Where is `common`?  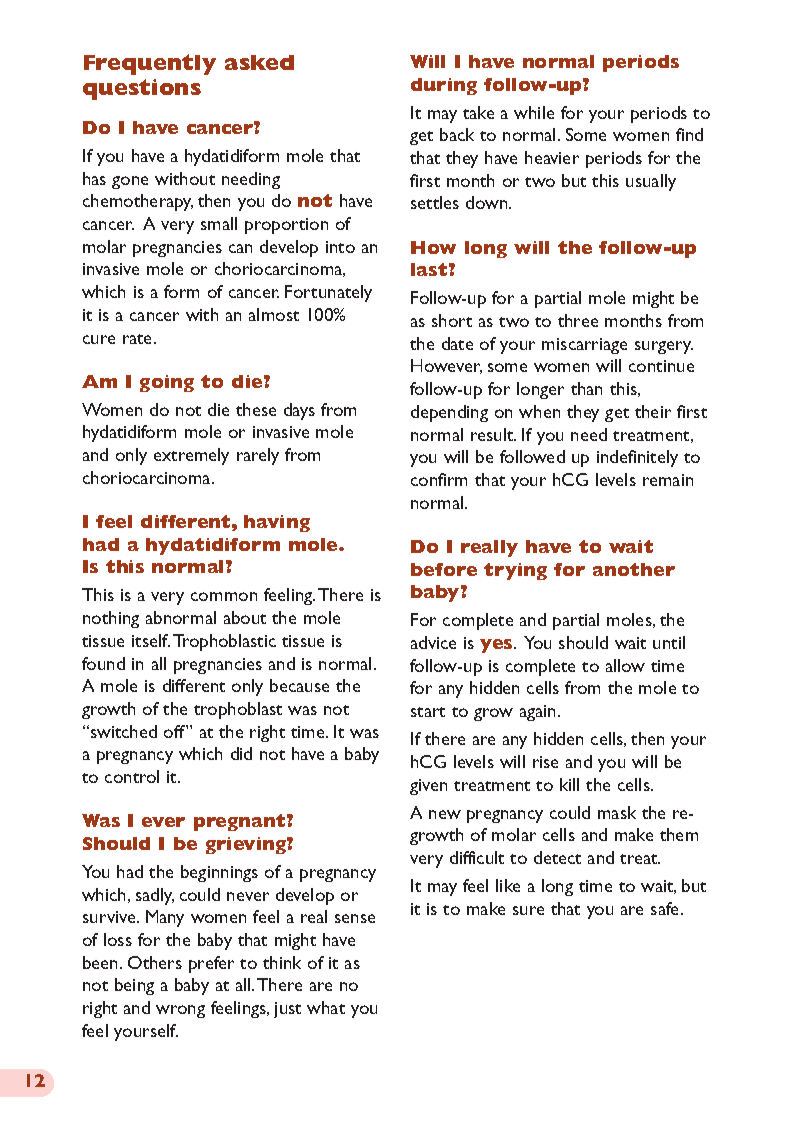
common is located at coordinates (224, 596).
